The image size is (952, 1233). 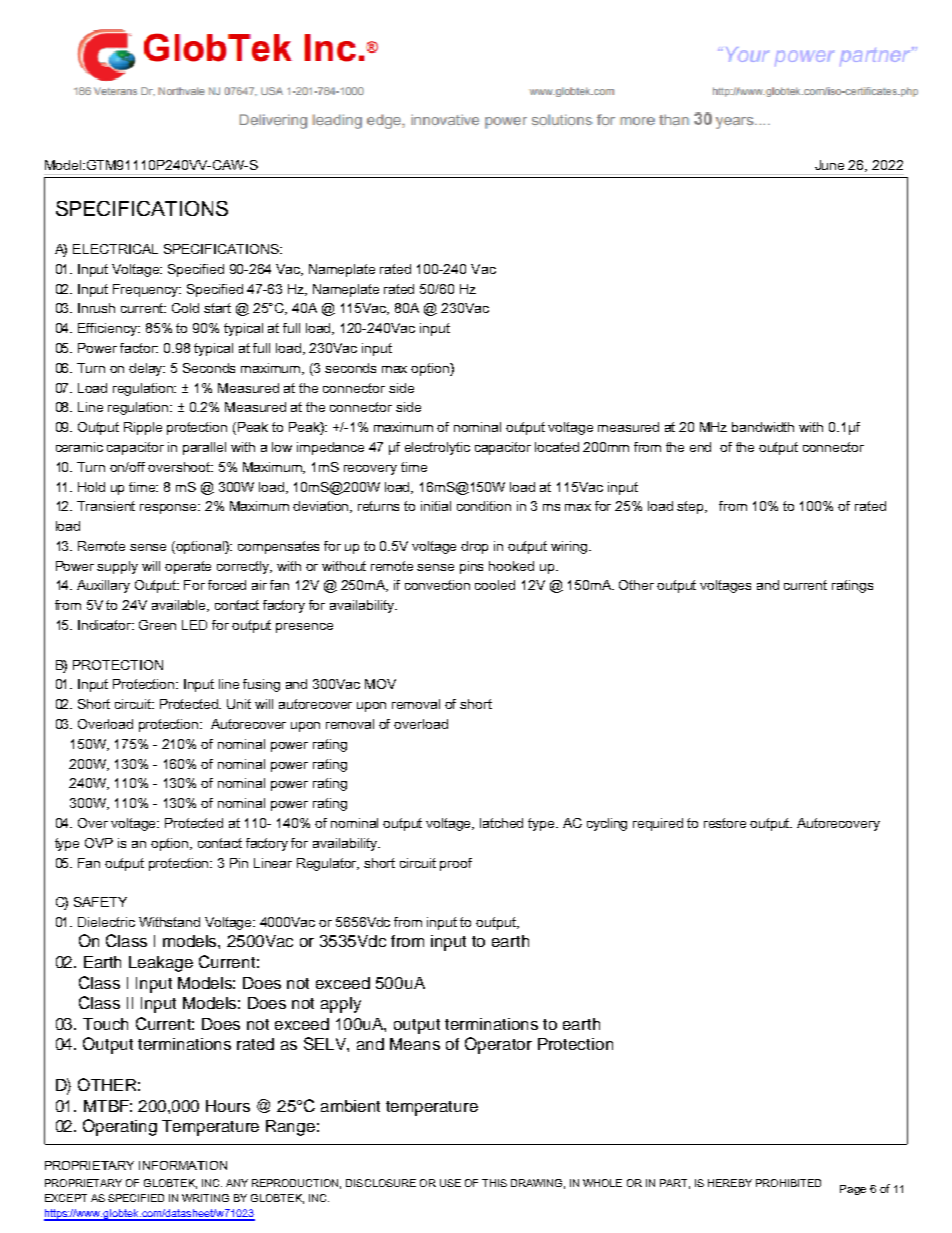 What do you see at coordinates (239, 704) in the page?
I see `Unit` at bounding box center [239, 704].
